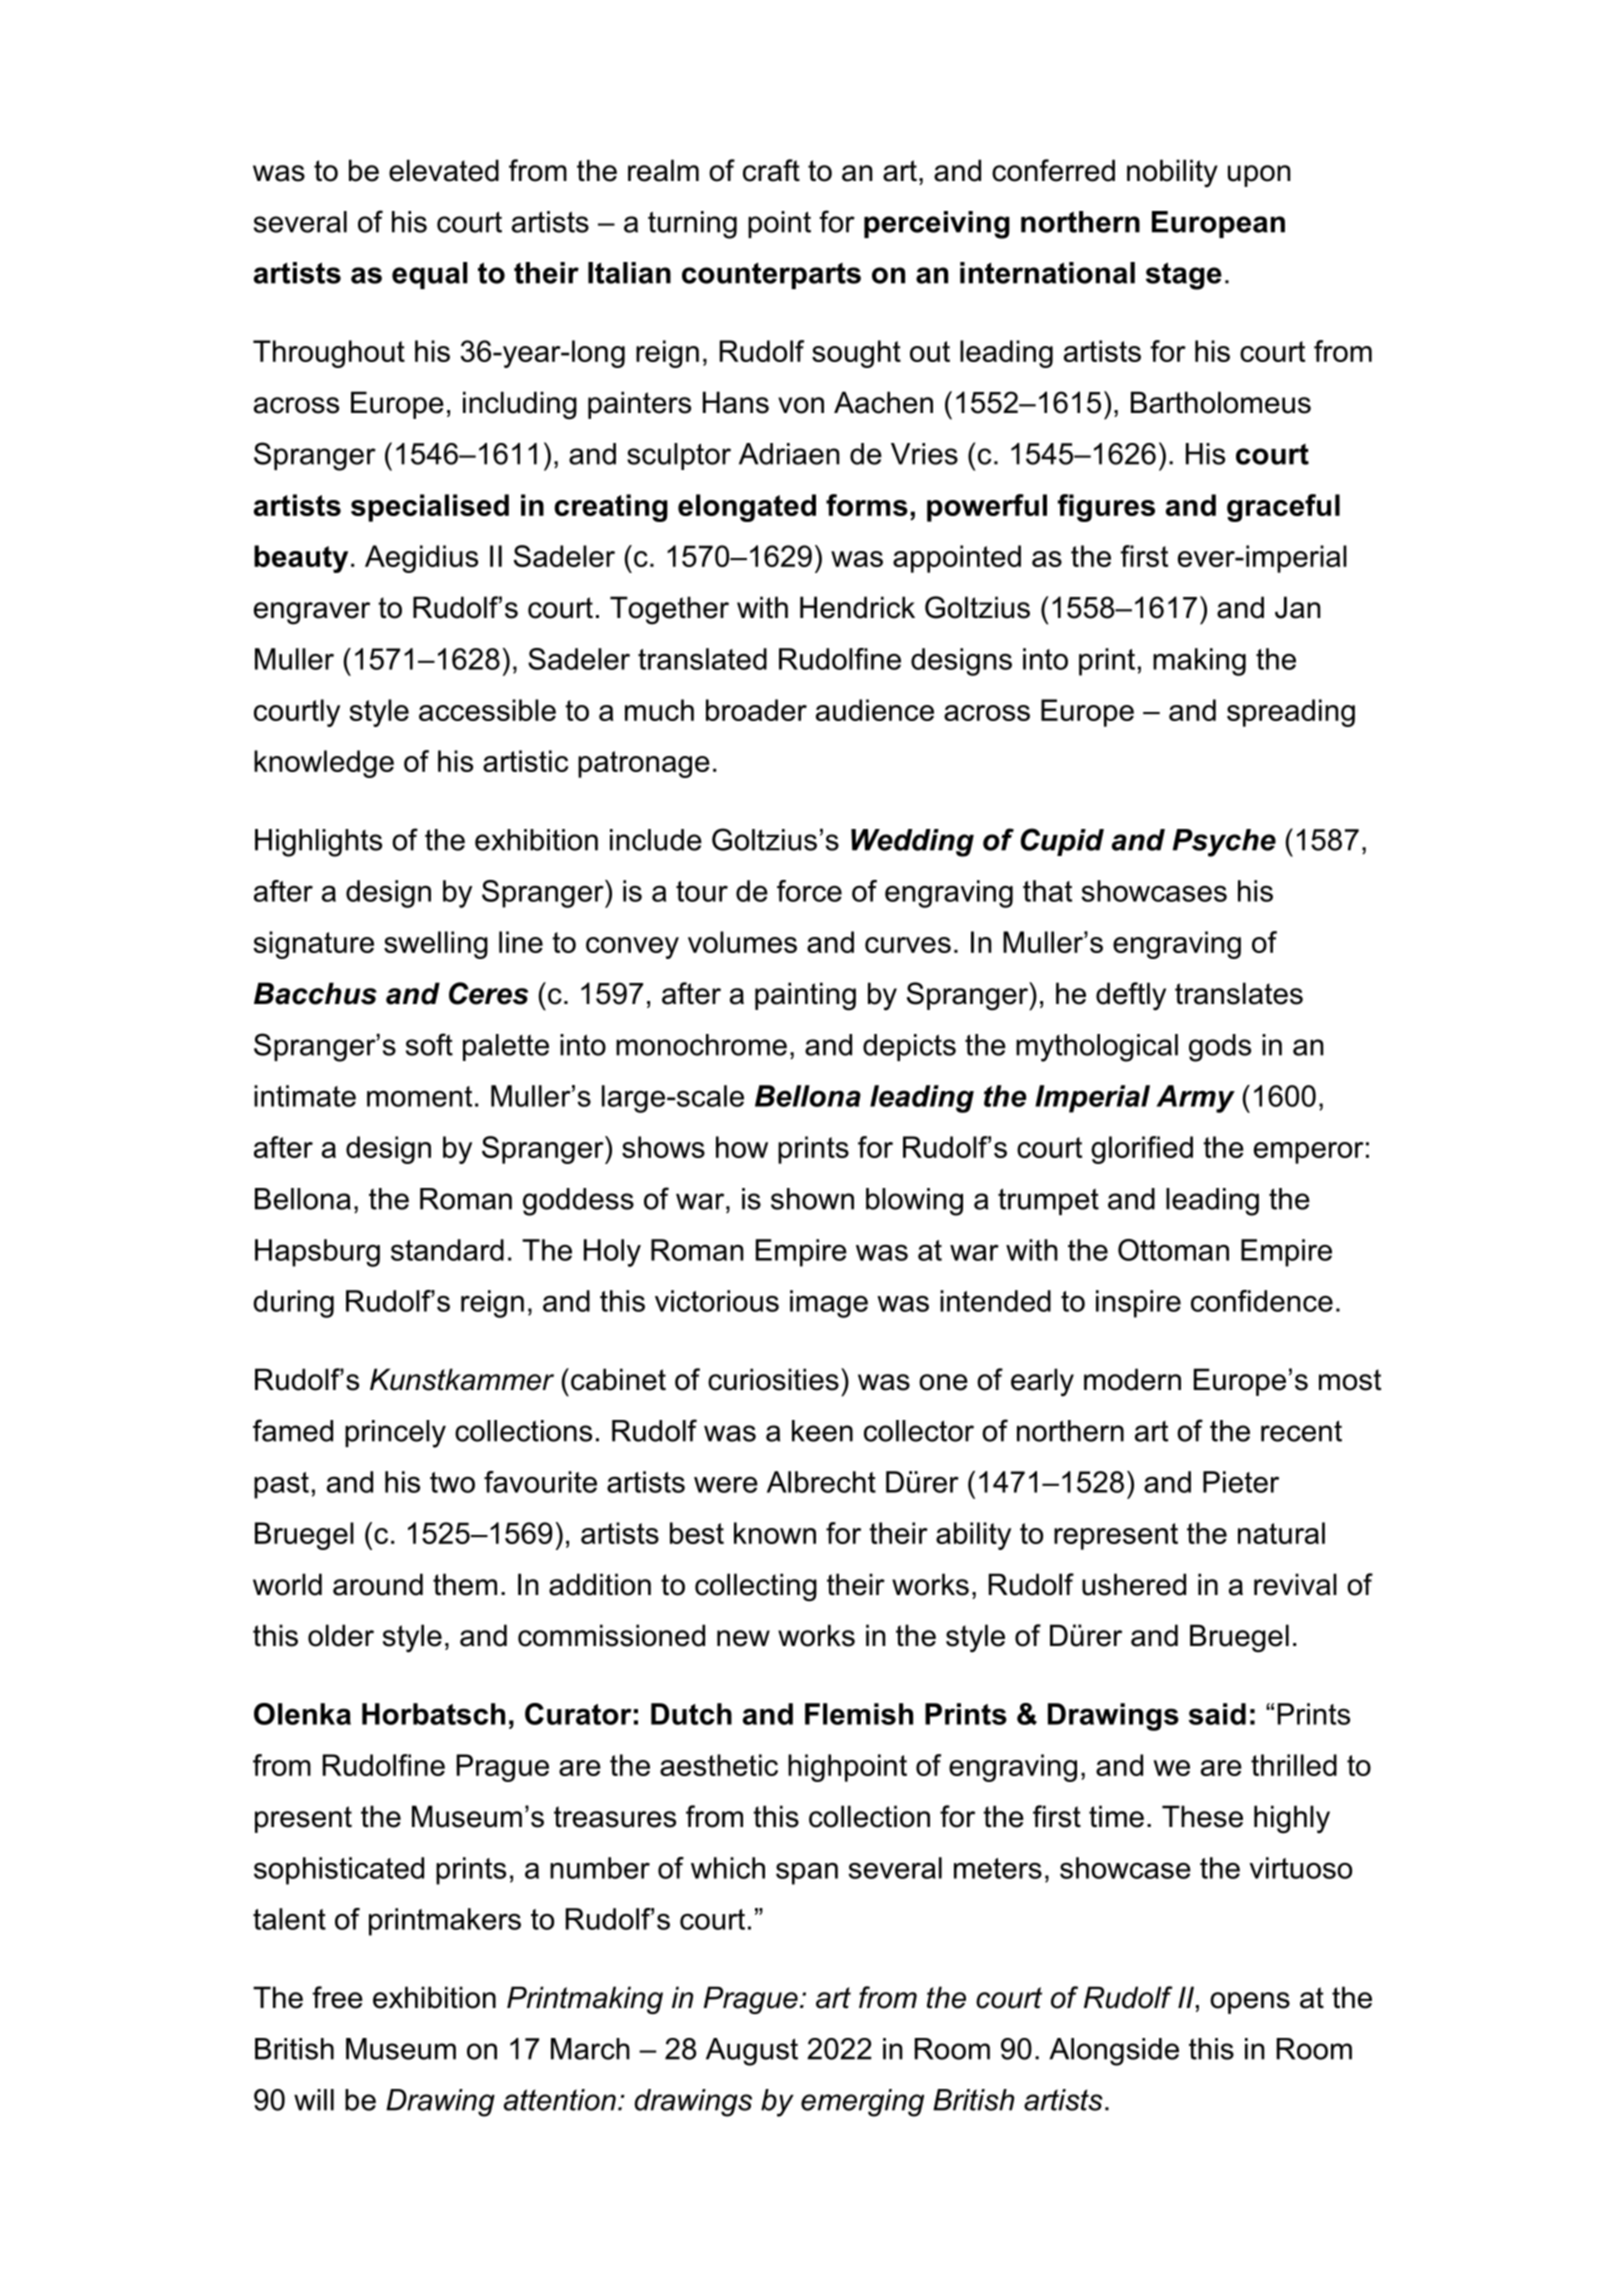 The image size is (1609, 2275). Describe the element at coordinates (337, 1997) in the document. I see `free` at that location.
